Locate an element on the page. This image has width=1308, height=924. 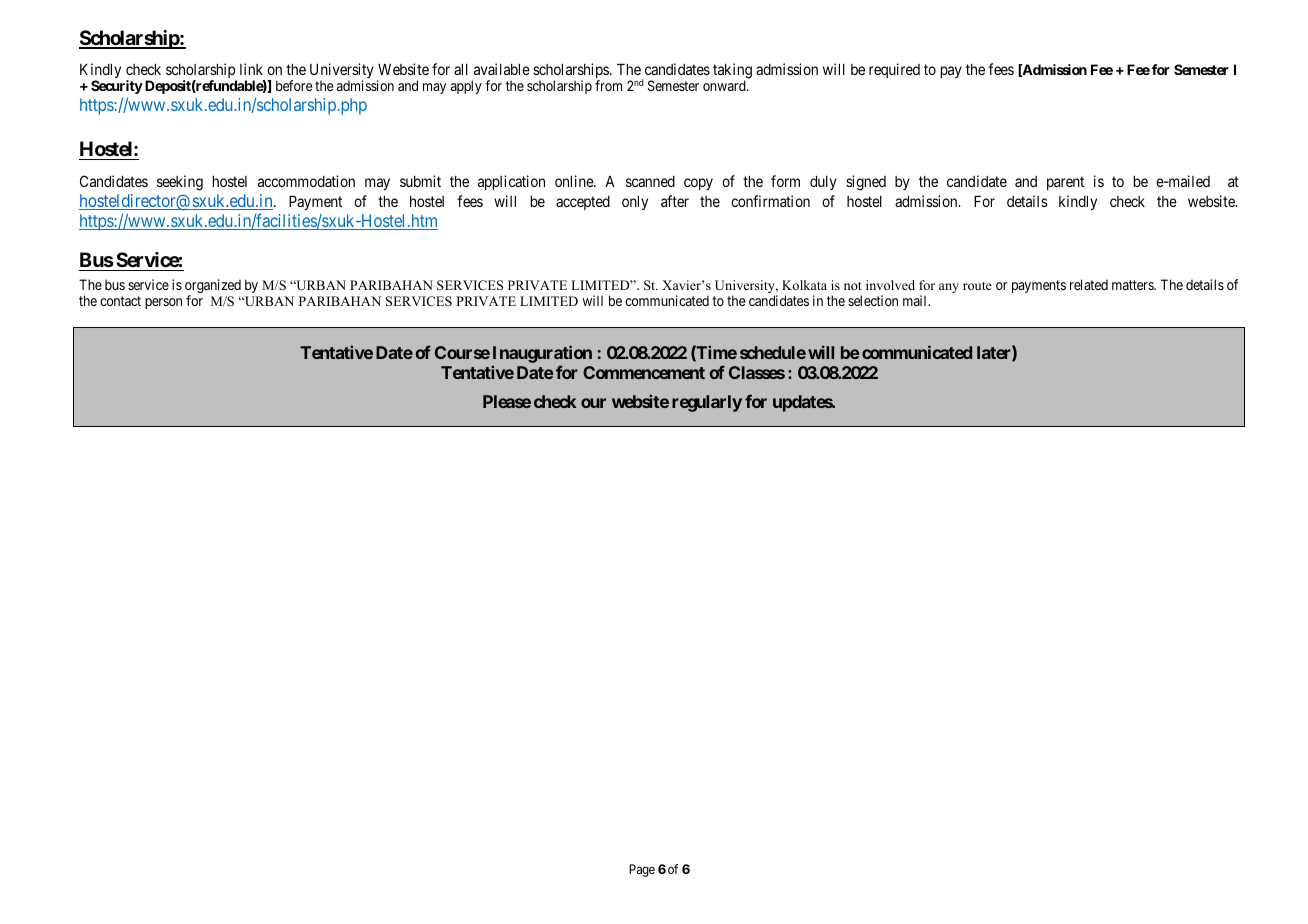
from is located at coordinates (608, 85).
